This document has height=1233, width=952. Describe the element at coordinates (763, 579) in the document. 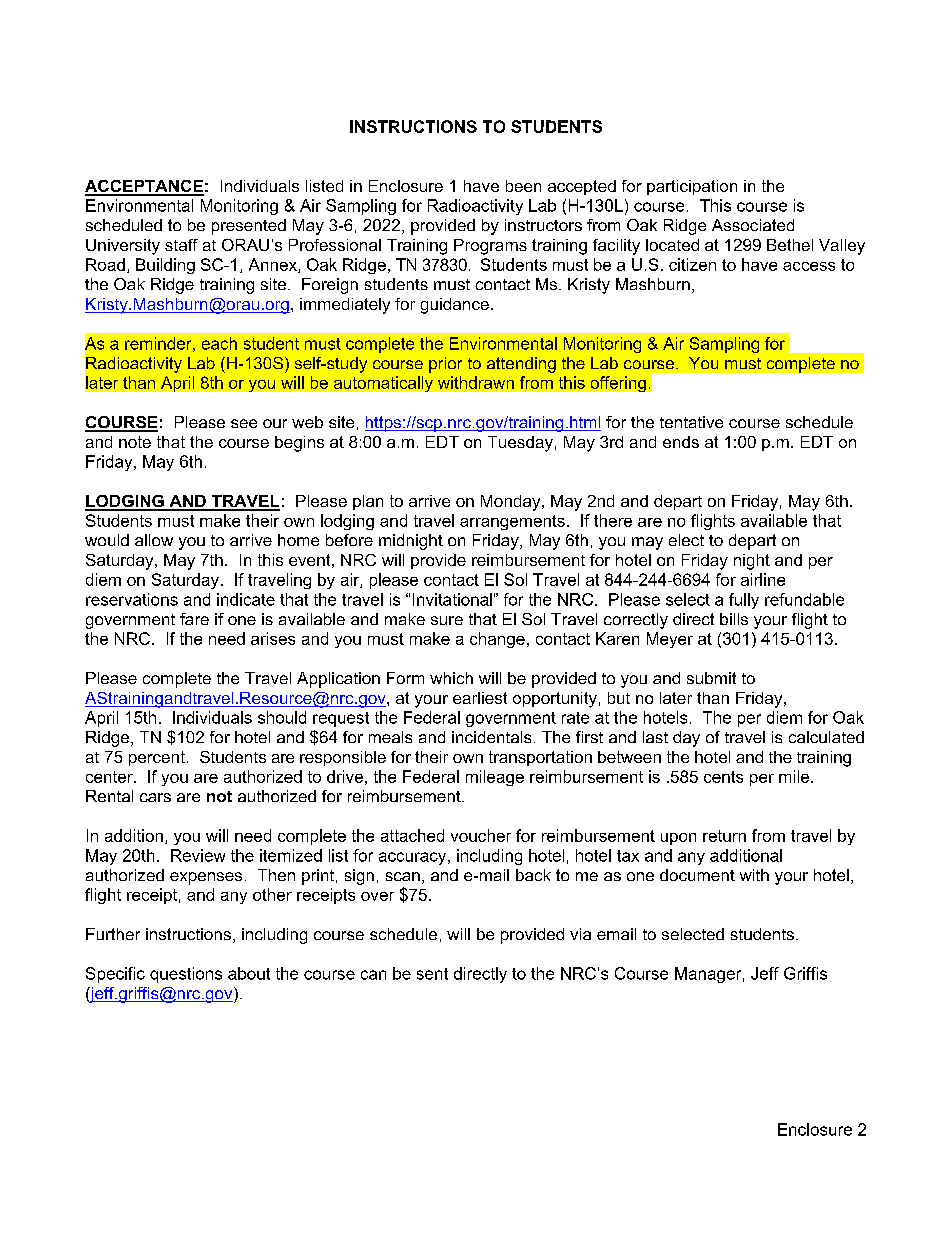

I see `airline` at that location.
